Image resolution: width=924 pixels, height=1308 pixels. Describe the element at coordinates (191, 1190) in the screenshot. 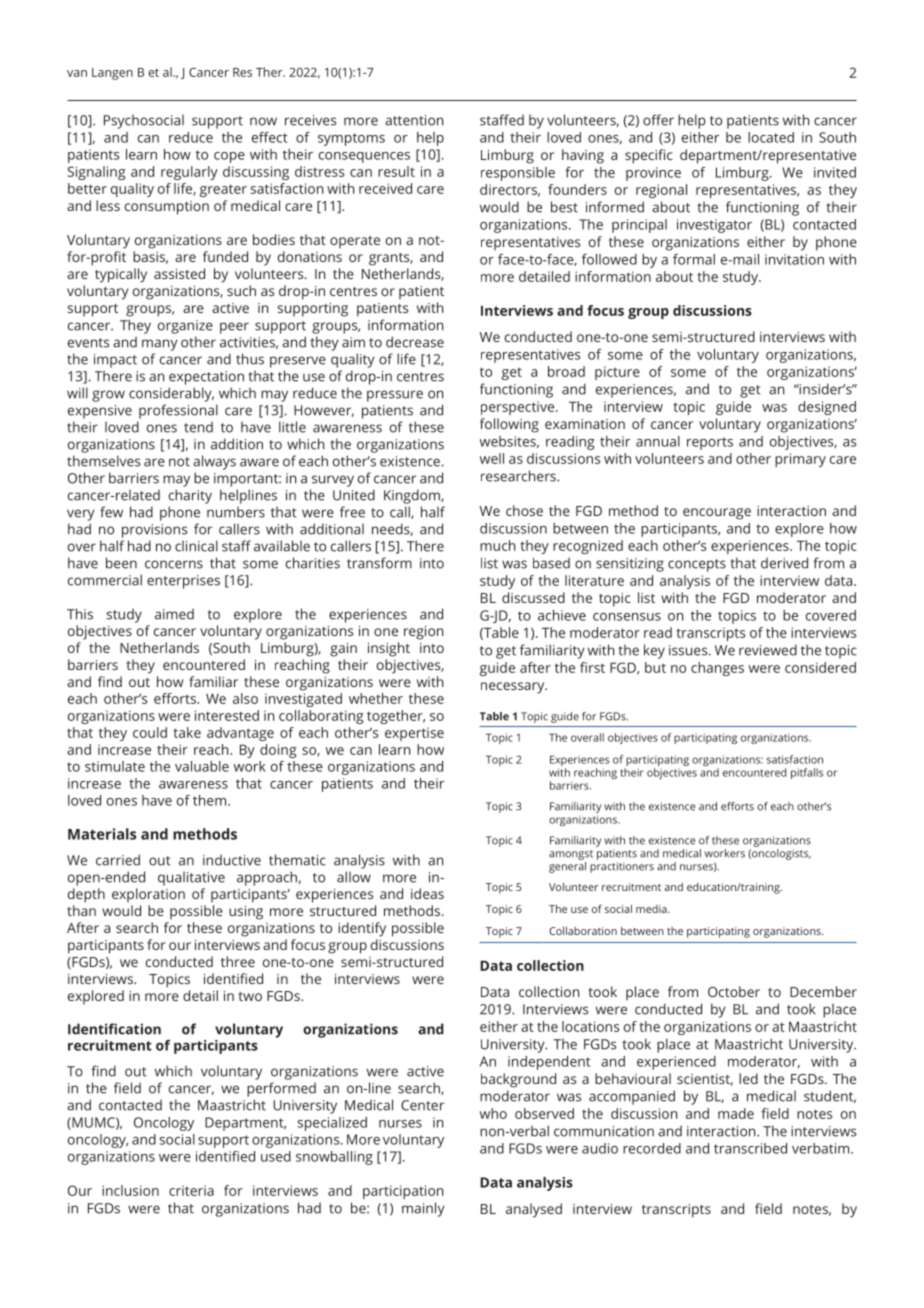

I see `criteria` at that location.
